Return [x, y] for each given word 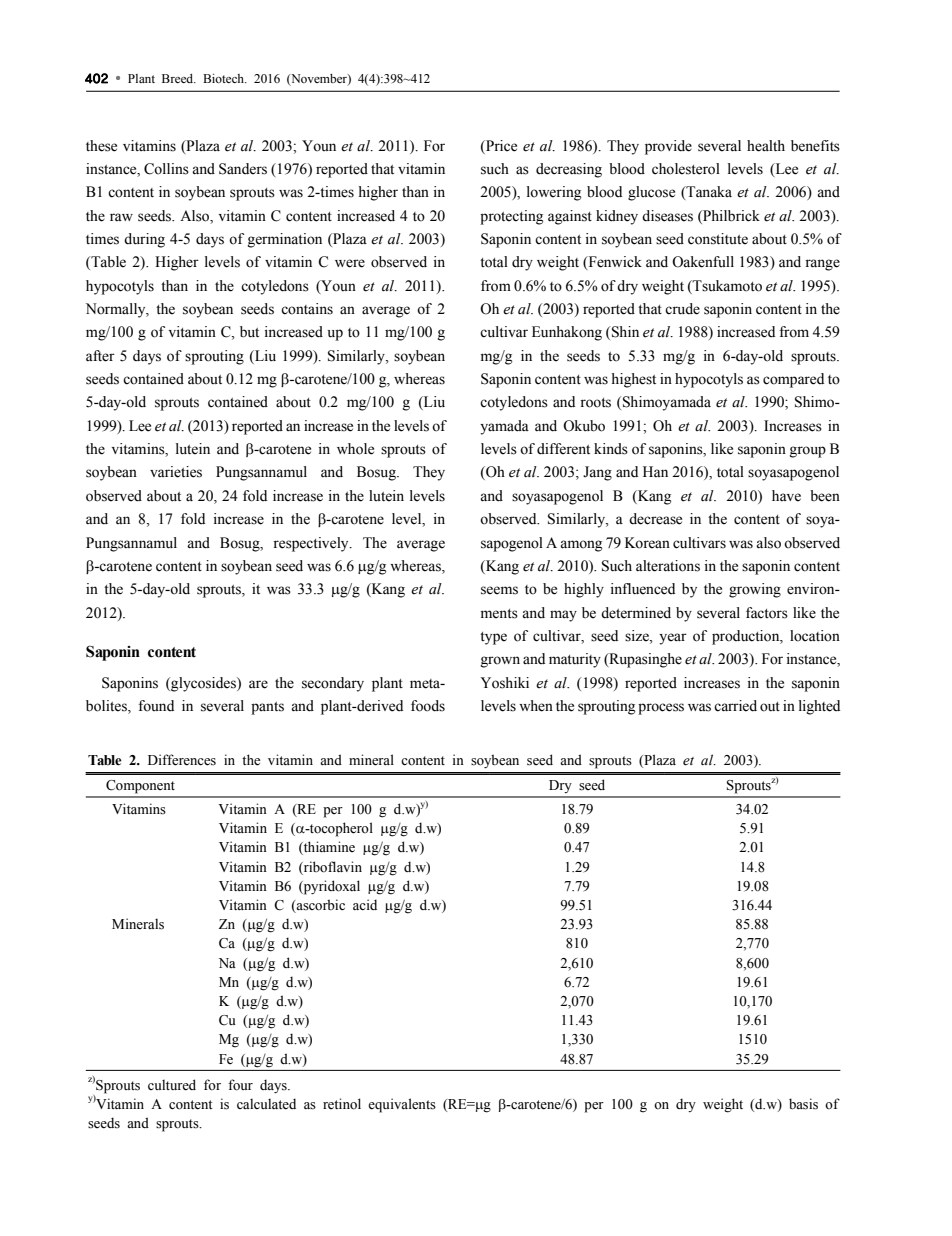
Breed [179, 78]
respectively [312, 544]
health [766, 146]
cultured [172, 1085]
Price [500, 146]
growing [755, 590]
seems [499, 590]
